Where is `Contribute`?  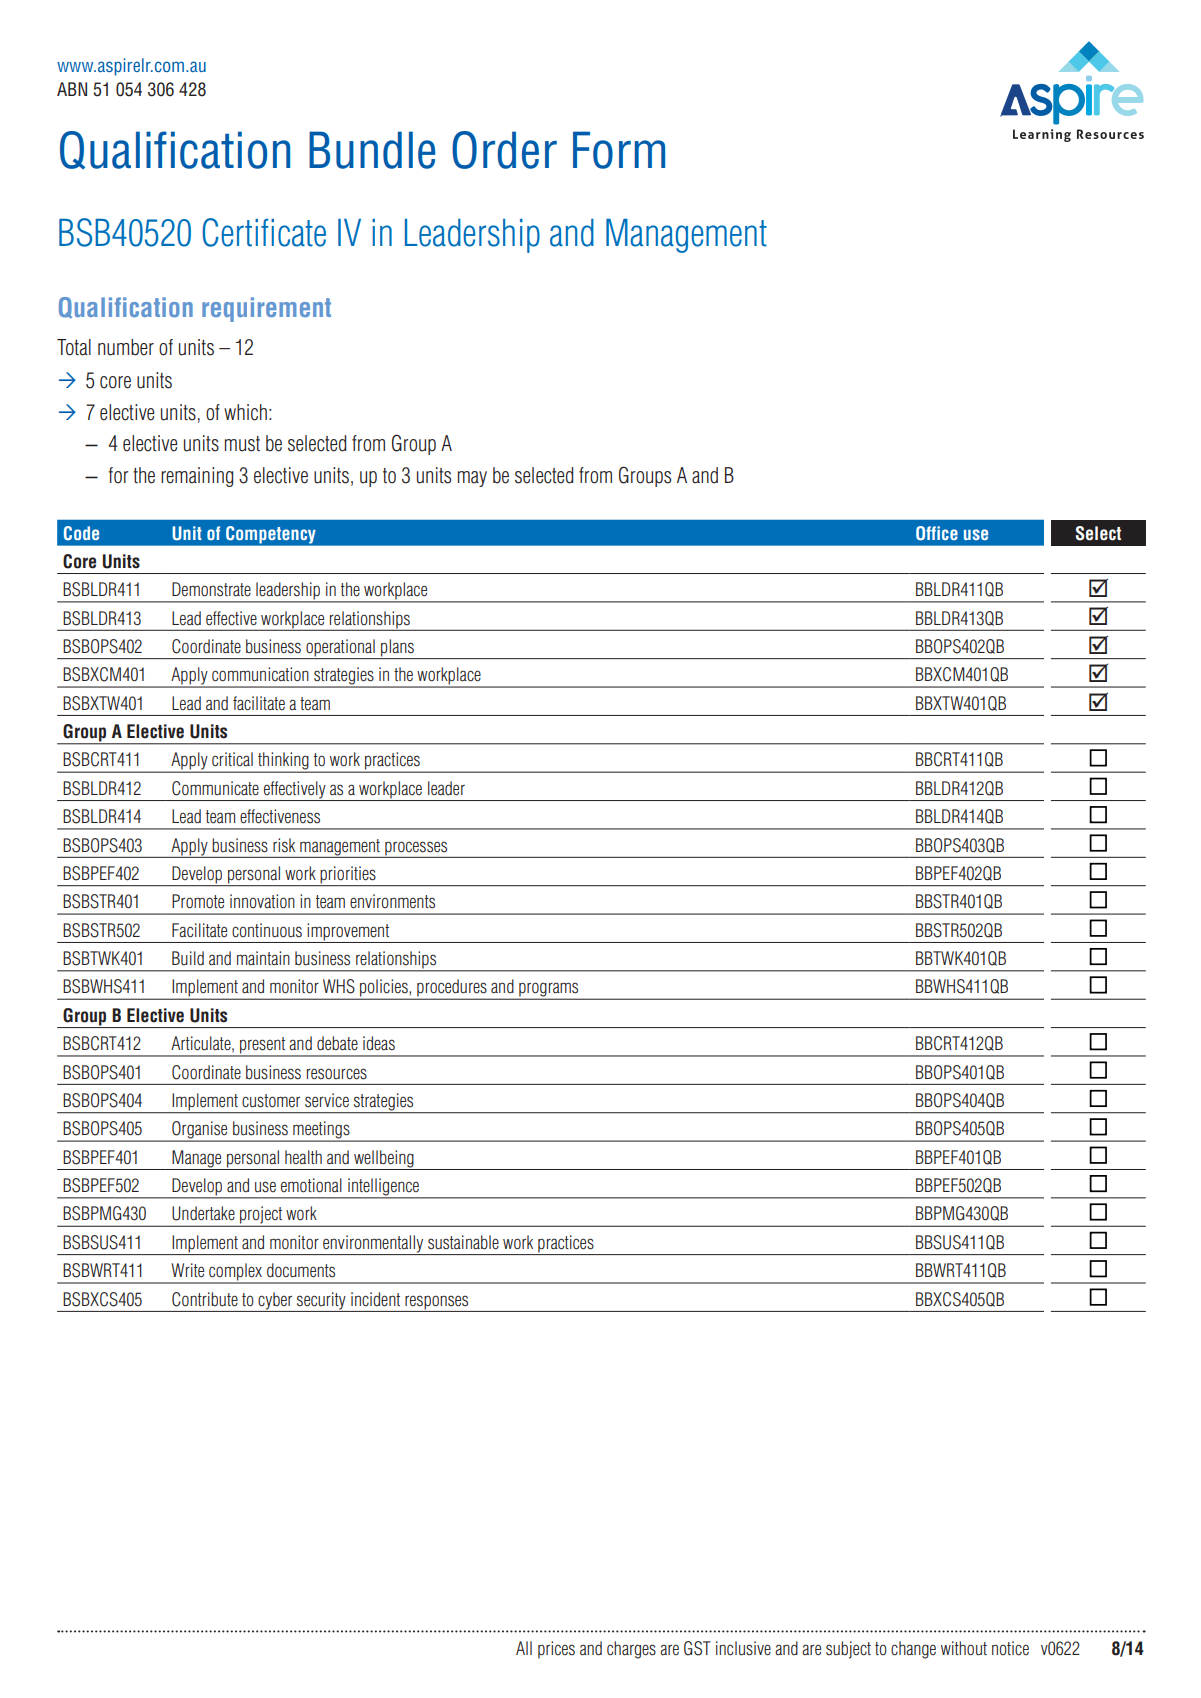
Contribute is located at coordinates (205, 1299).
